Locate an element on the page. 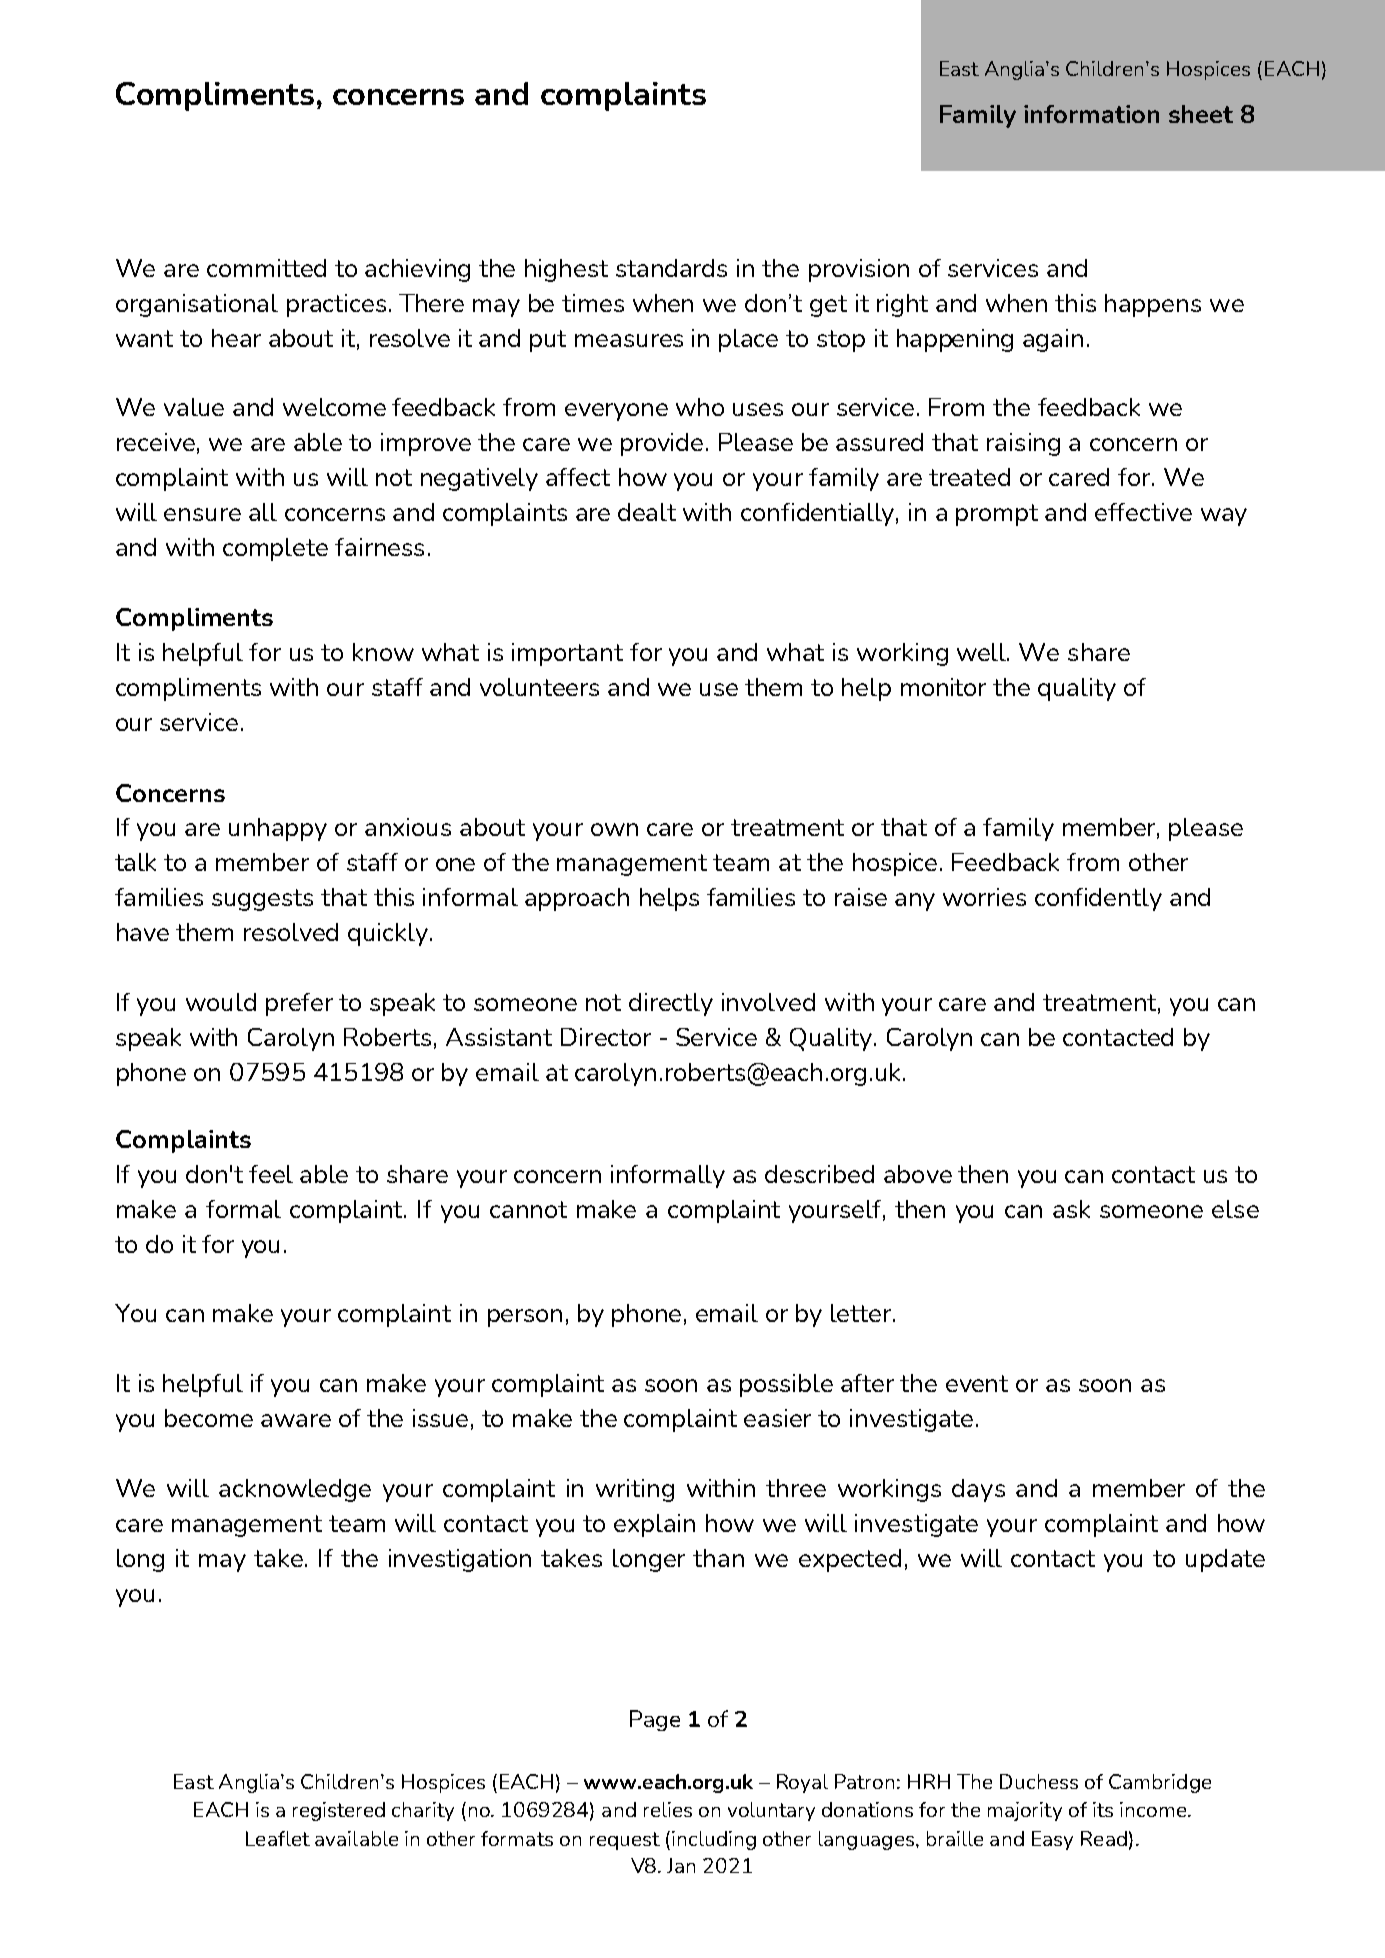 The height and width of the document is (1958, 1385). confidently is located at coordinates (1098, 899).
